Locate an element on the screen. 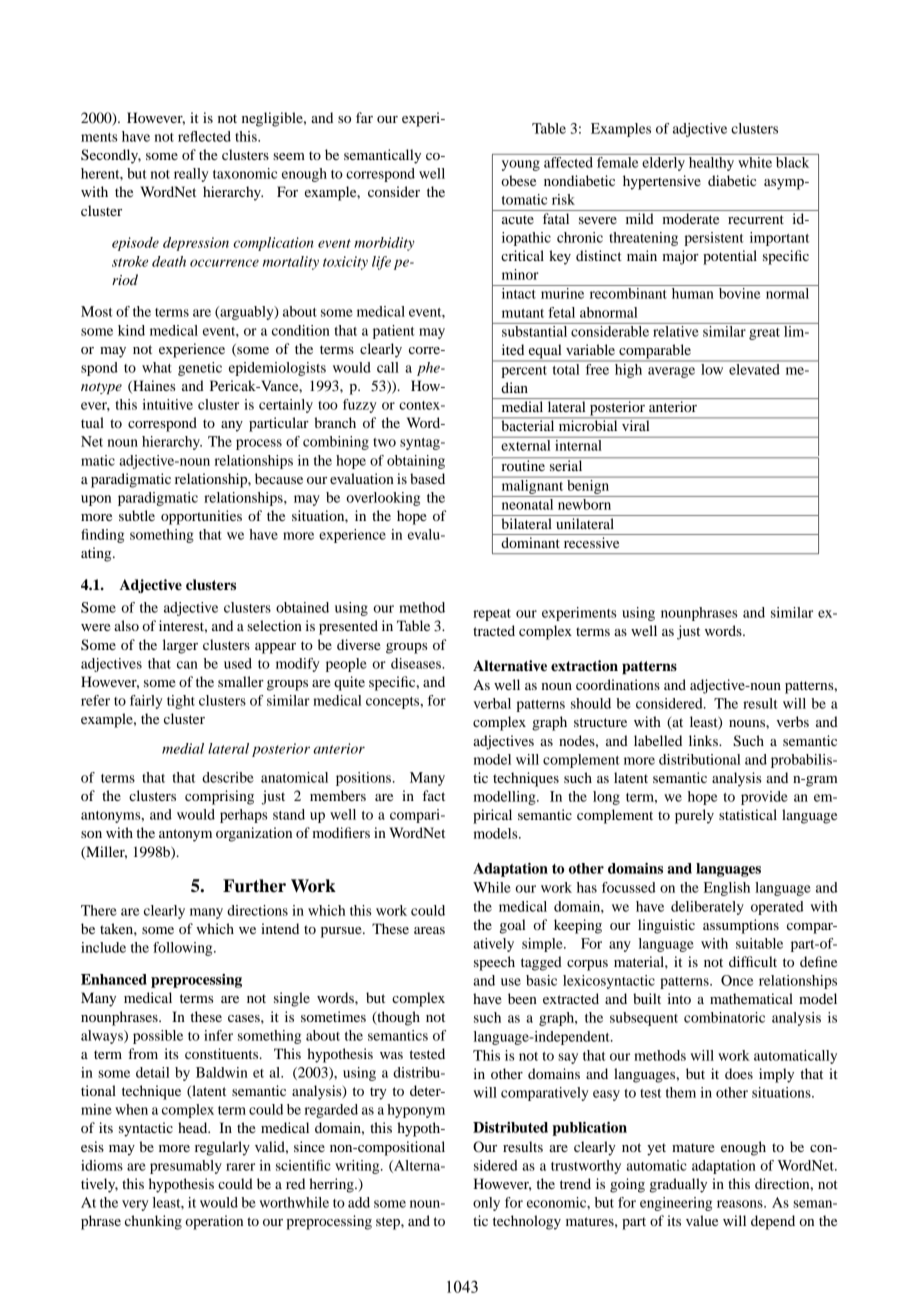 The image size is (924, 1308). value is located at coordinates (702, 1220).
